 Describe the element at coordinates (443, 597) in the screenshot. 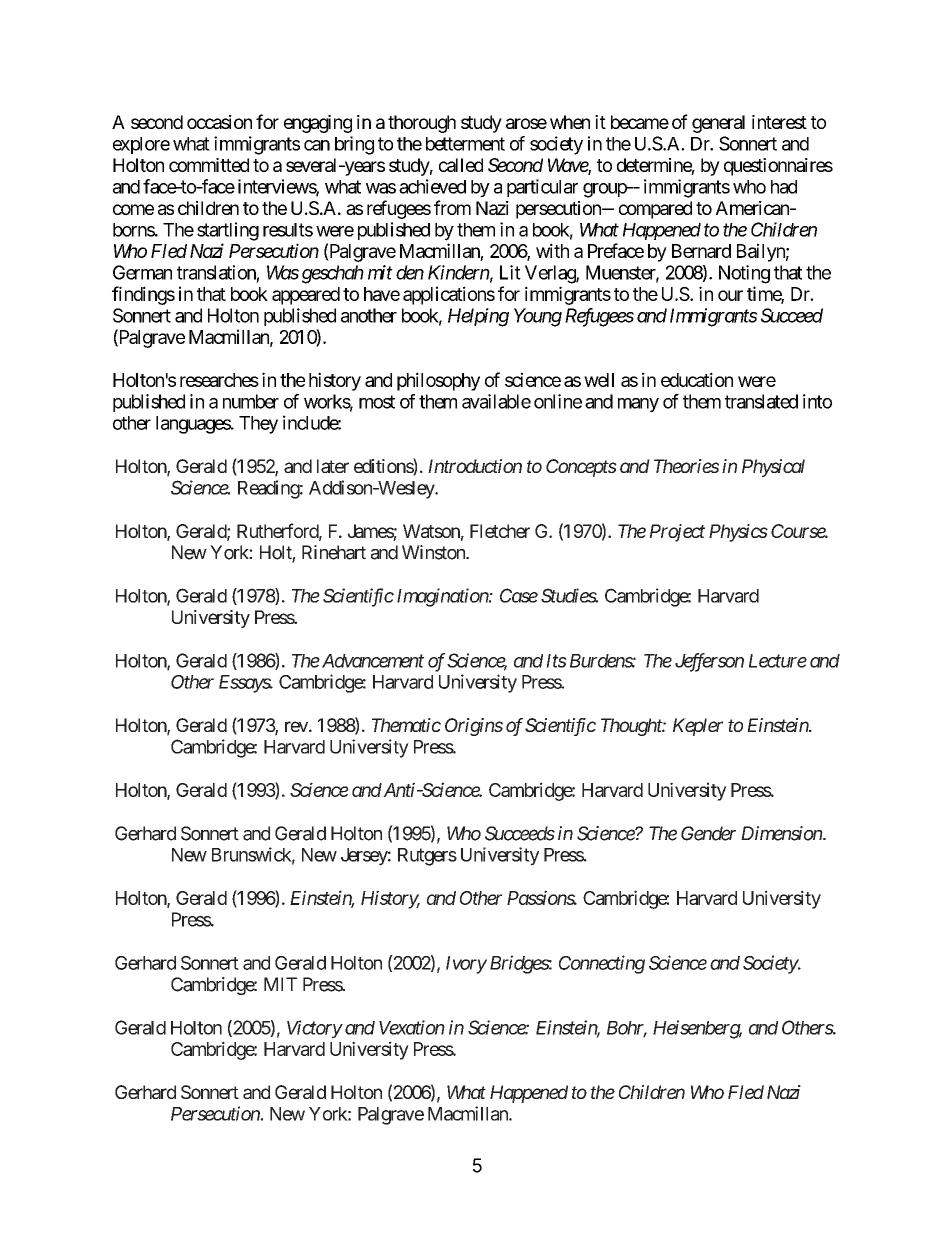

I see `Imagination` at that location.
